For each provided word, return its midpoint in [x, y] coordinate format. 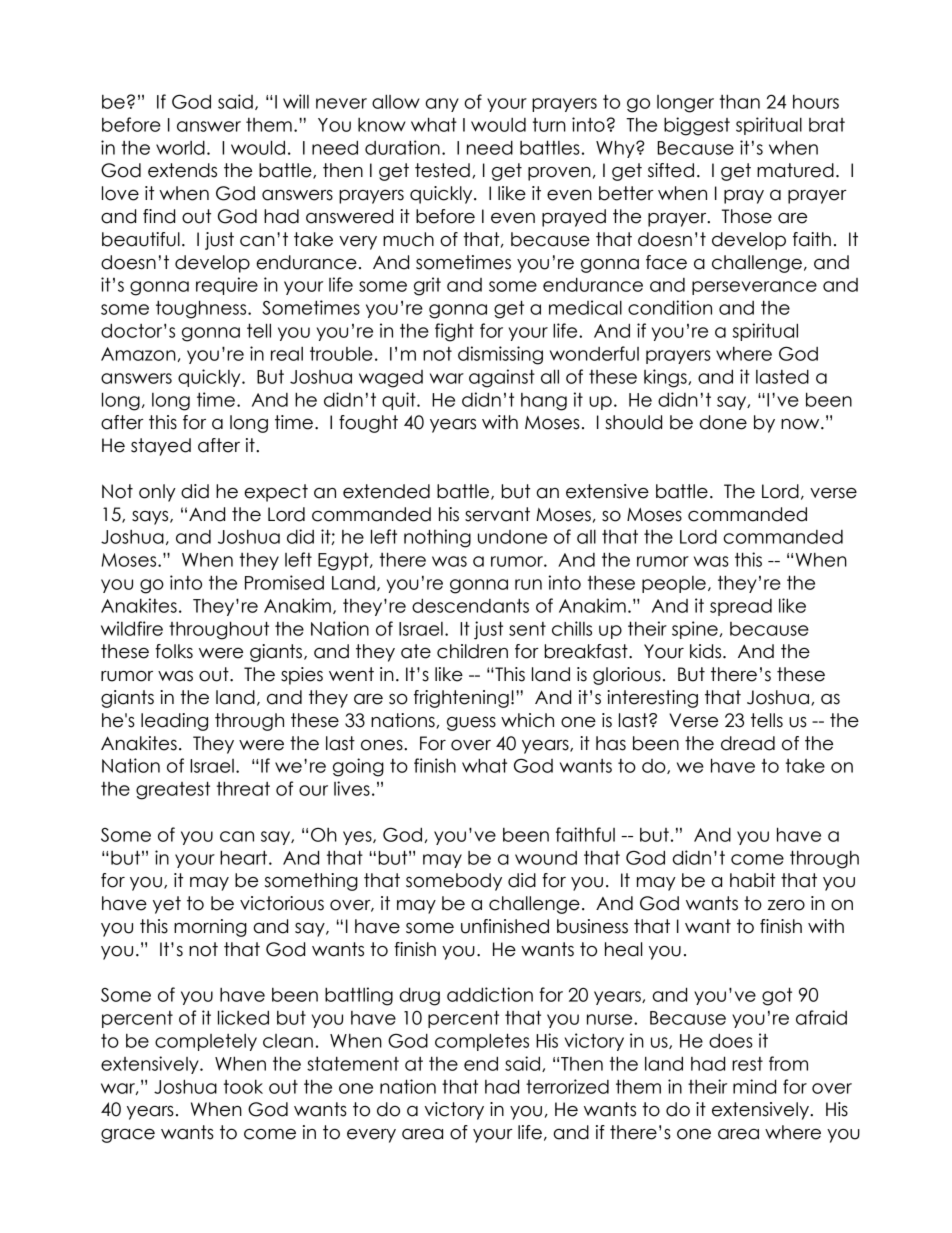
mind [754, 1086]
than [740, 101]
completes [482, 1042]
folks [174, 651]
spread [741, 607]
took [243, 1086]
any [442, 105]
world [180, 147]
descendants [470, 605]
